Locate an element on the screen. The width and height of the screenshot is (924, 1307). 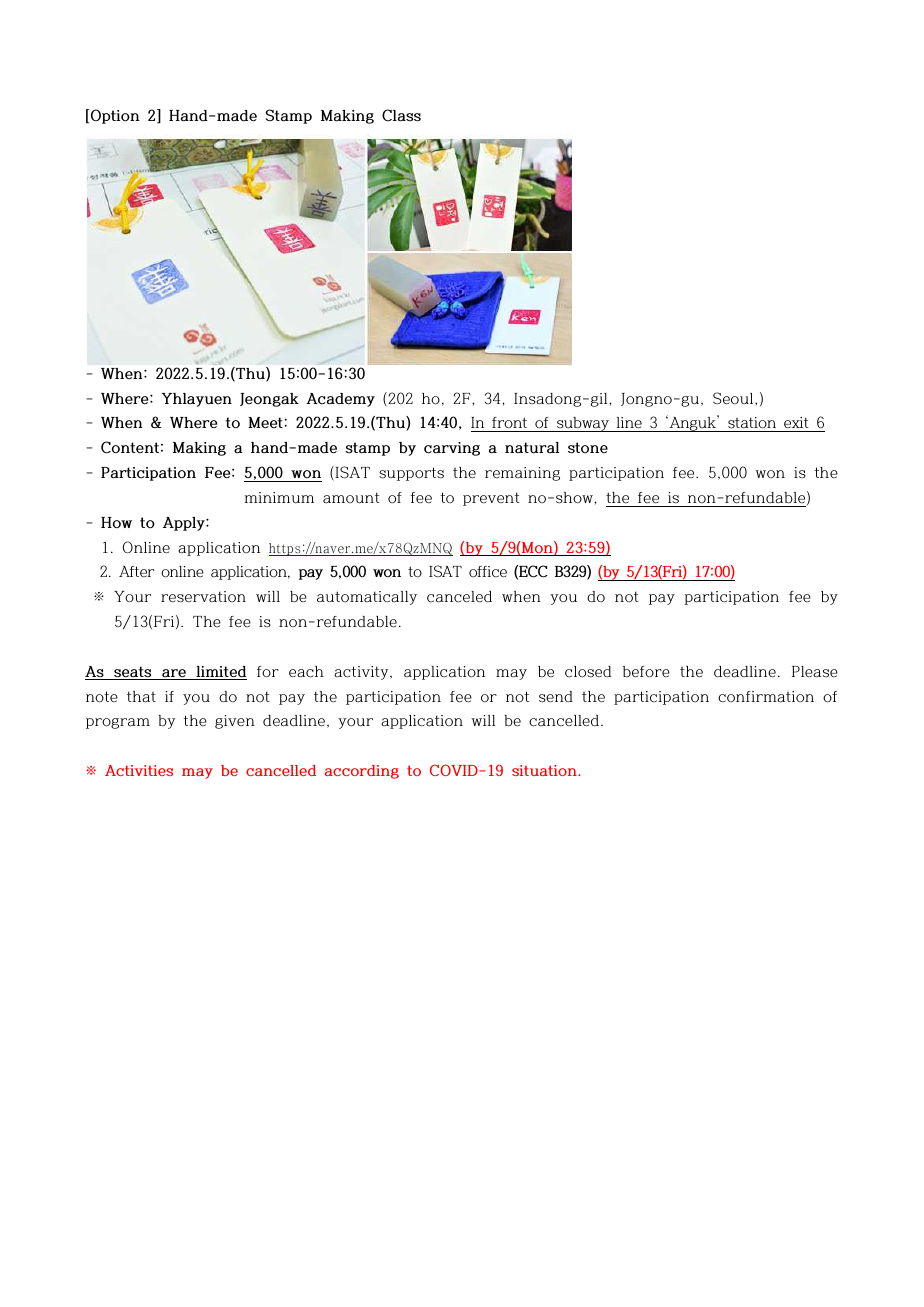
Seoul is located at coordinates (734, 398).
